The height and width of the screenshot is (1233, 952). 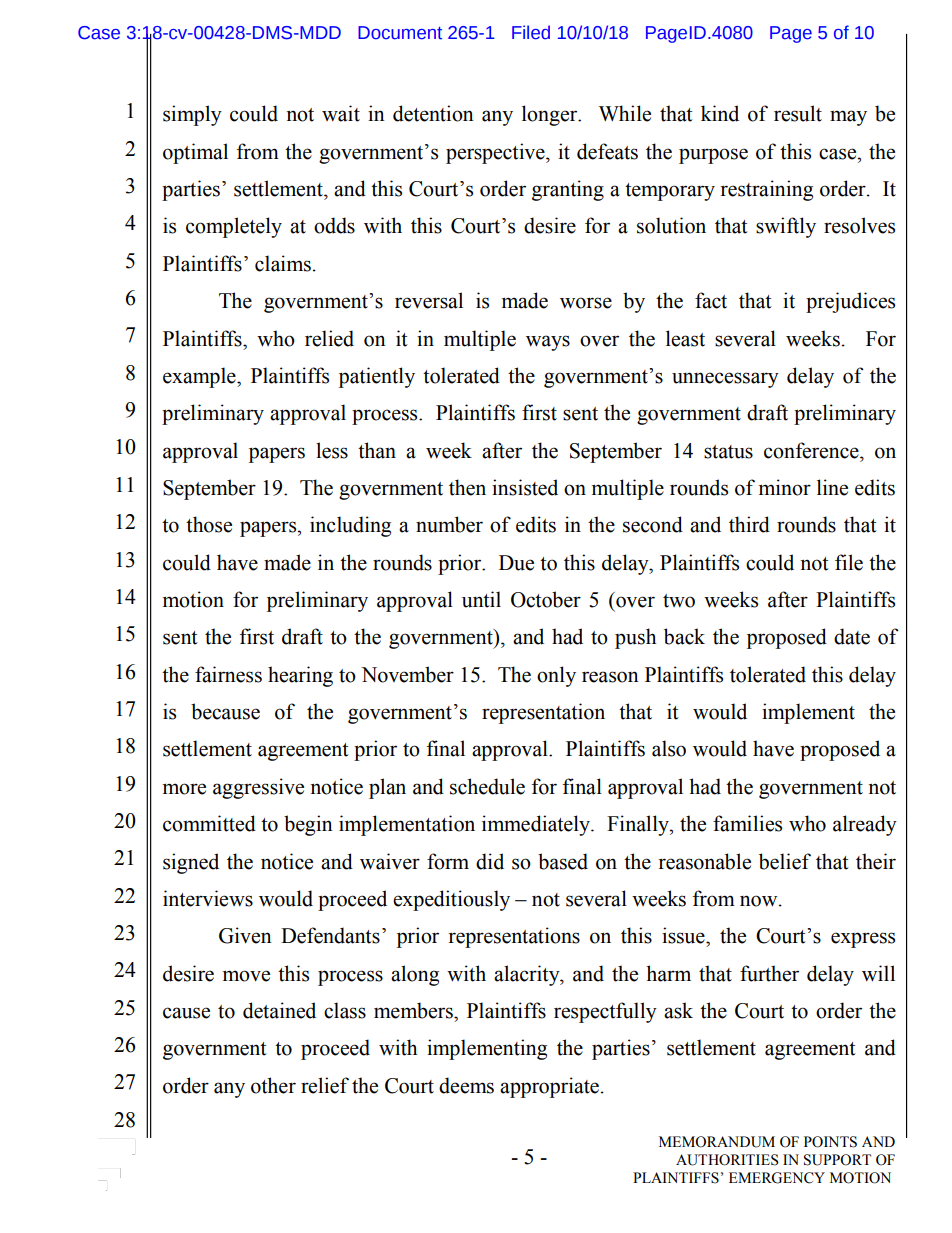 I want to click on schedule, so click(x=487, y=786).
